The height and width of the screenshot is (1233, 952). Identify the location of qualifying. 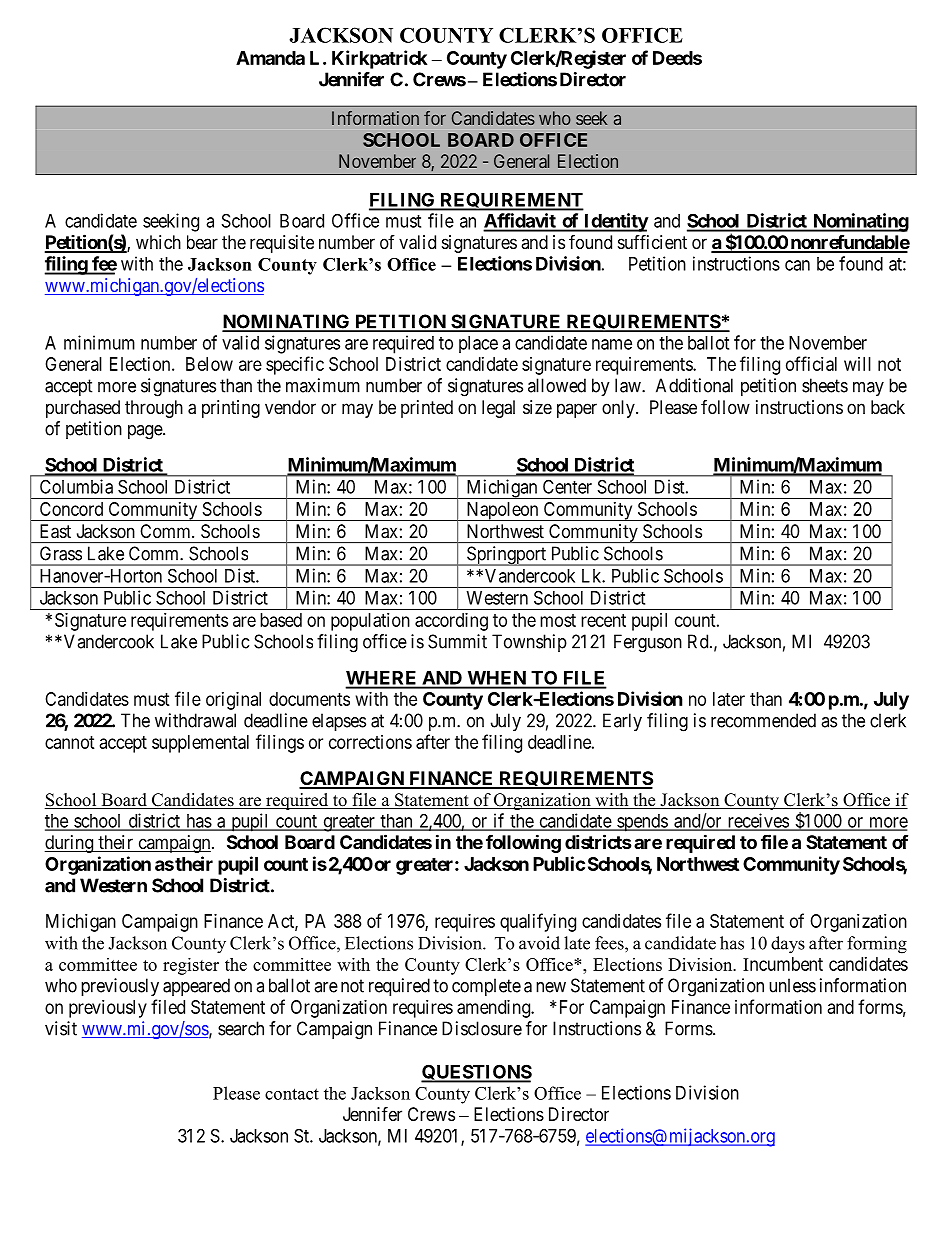
(538, 922).
